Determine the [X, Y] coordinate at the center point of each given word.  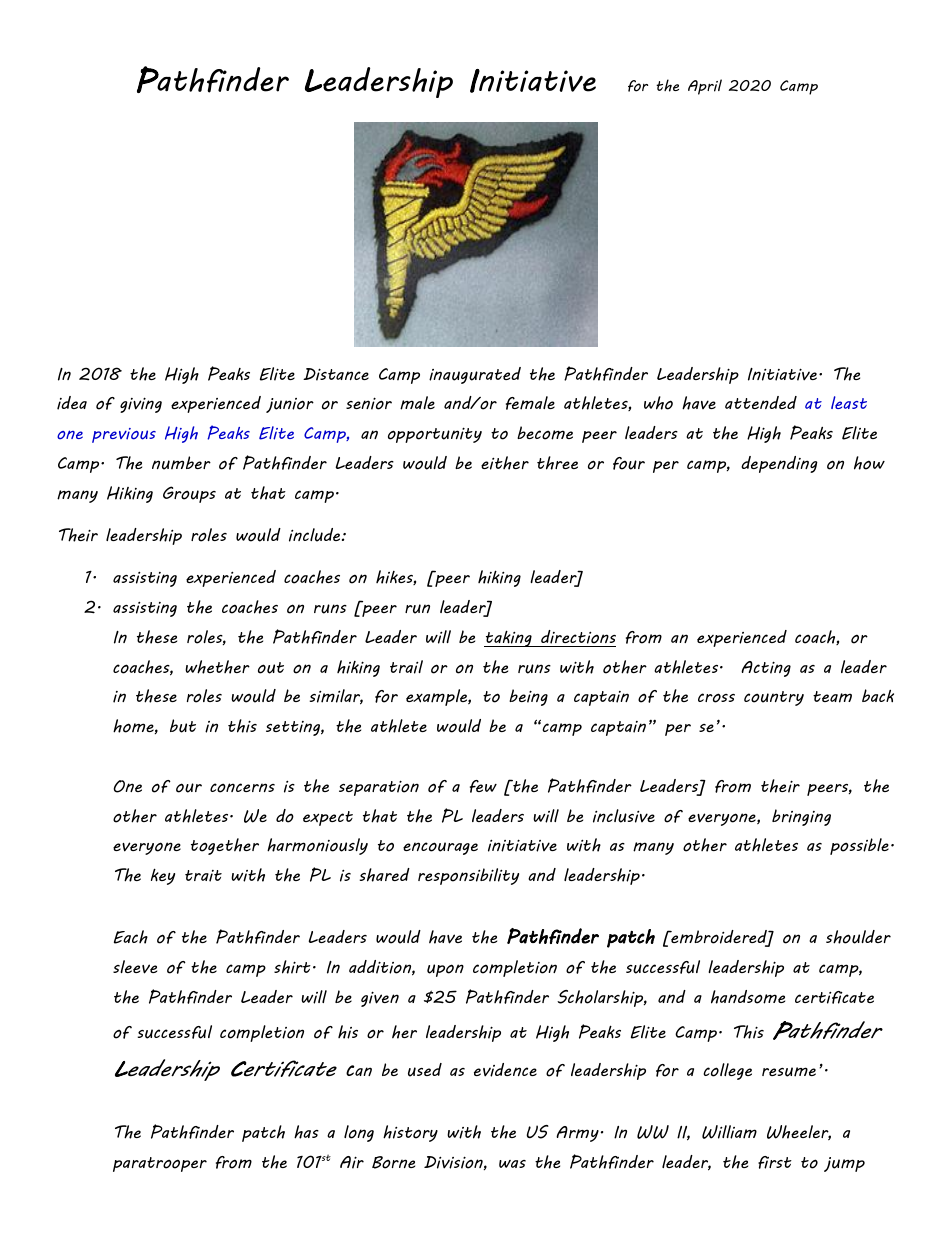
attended [761, 402]
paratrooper [160, 1164]
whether [217, 667]
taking [509, 638]
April [705, 87]
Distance [336, 374]
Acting [766, 669]
